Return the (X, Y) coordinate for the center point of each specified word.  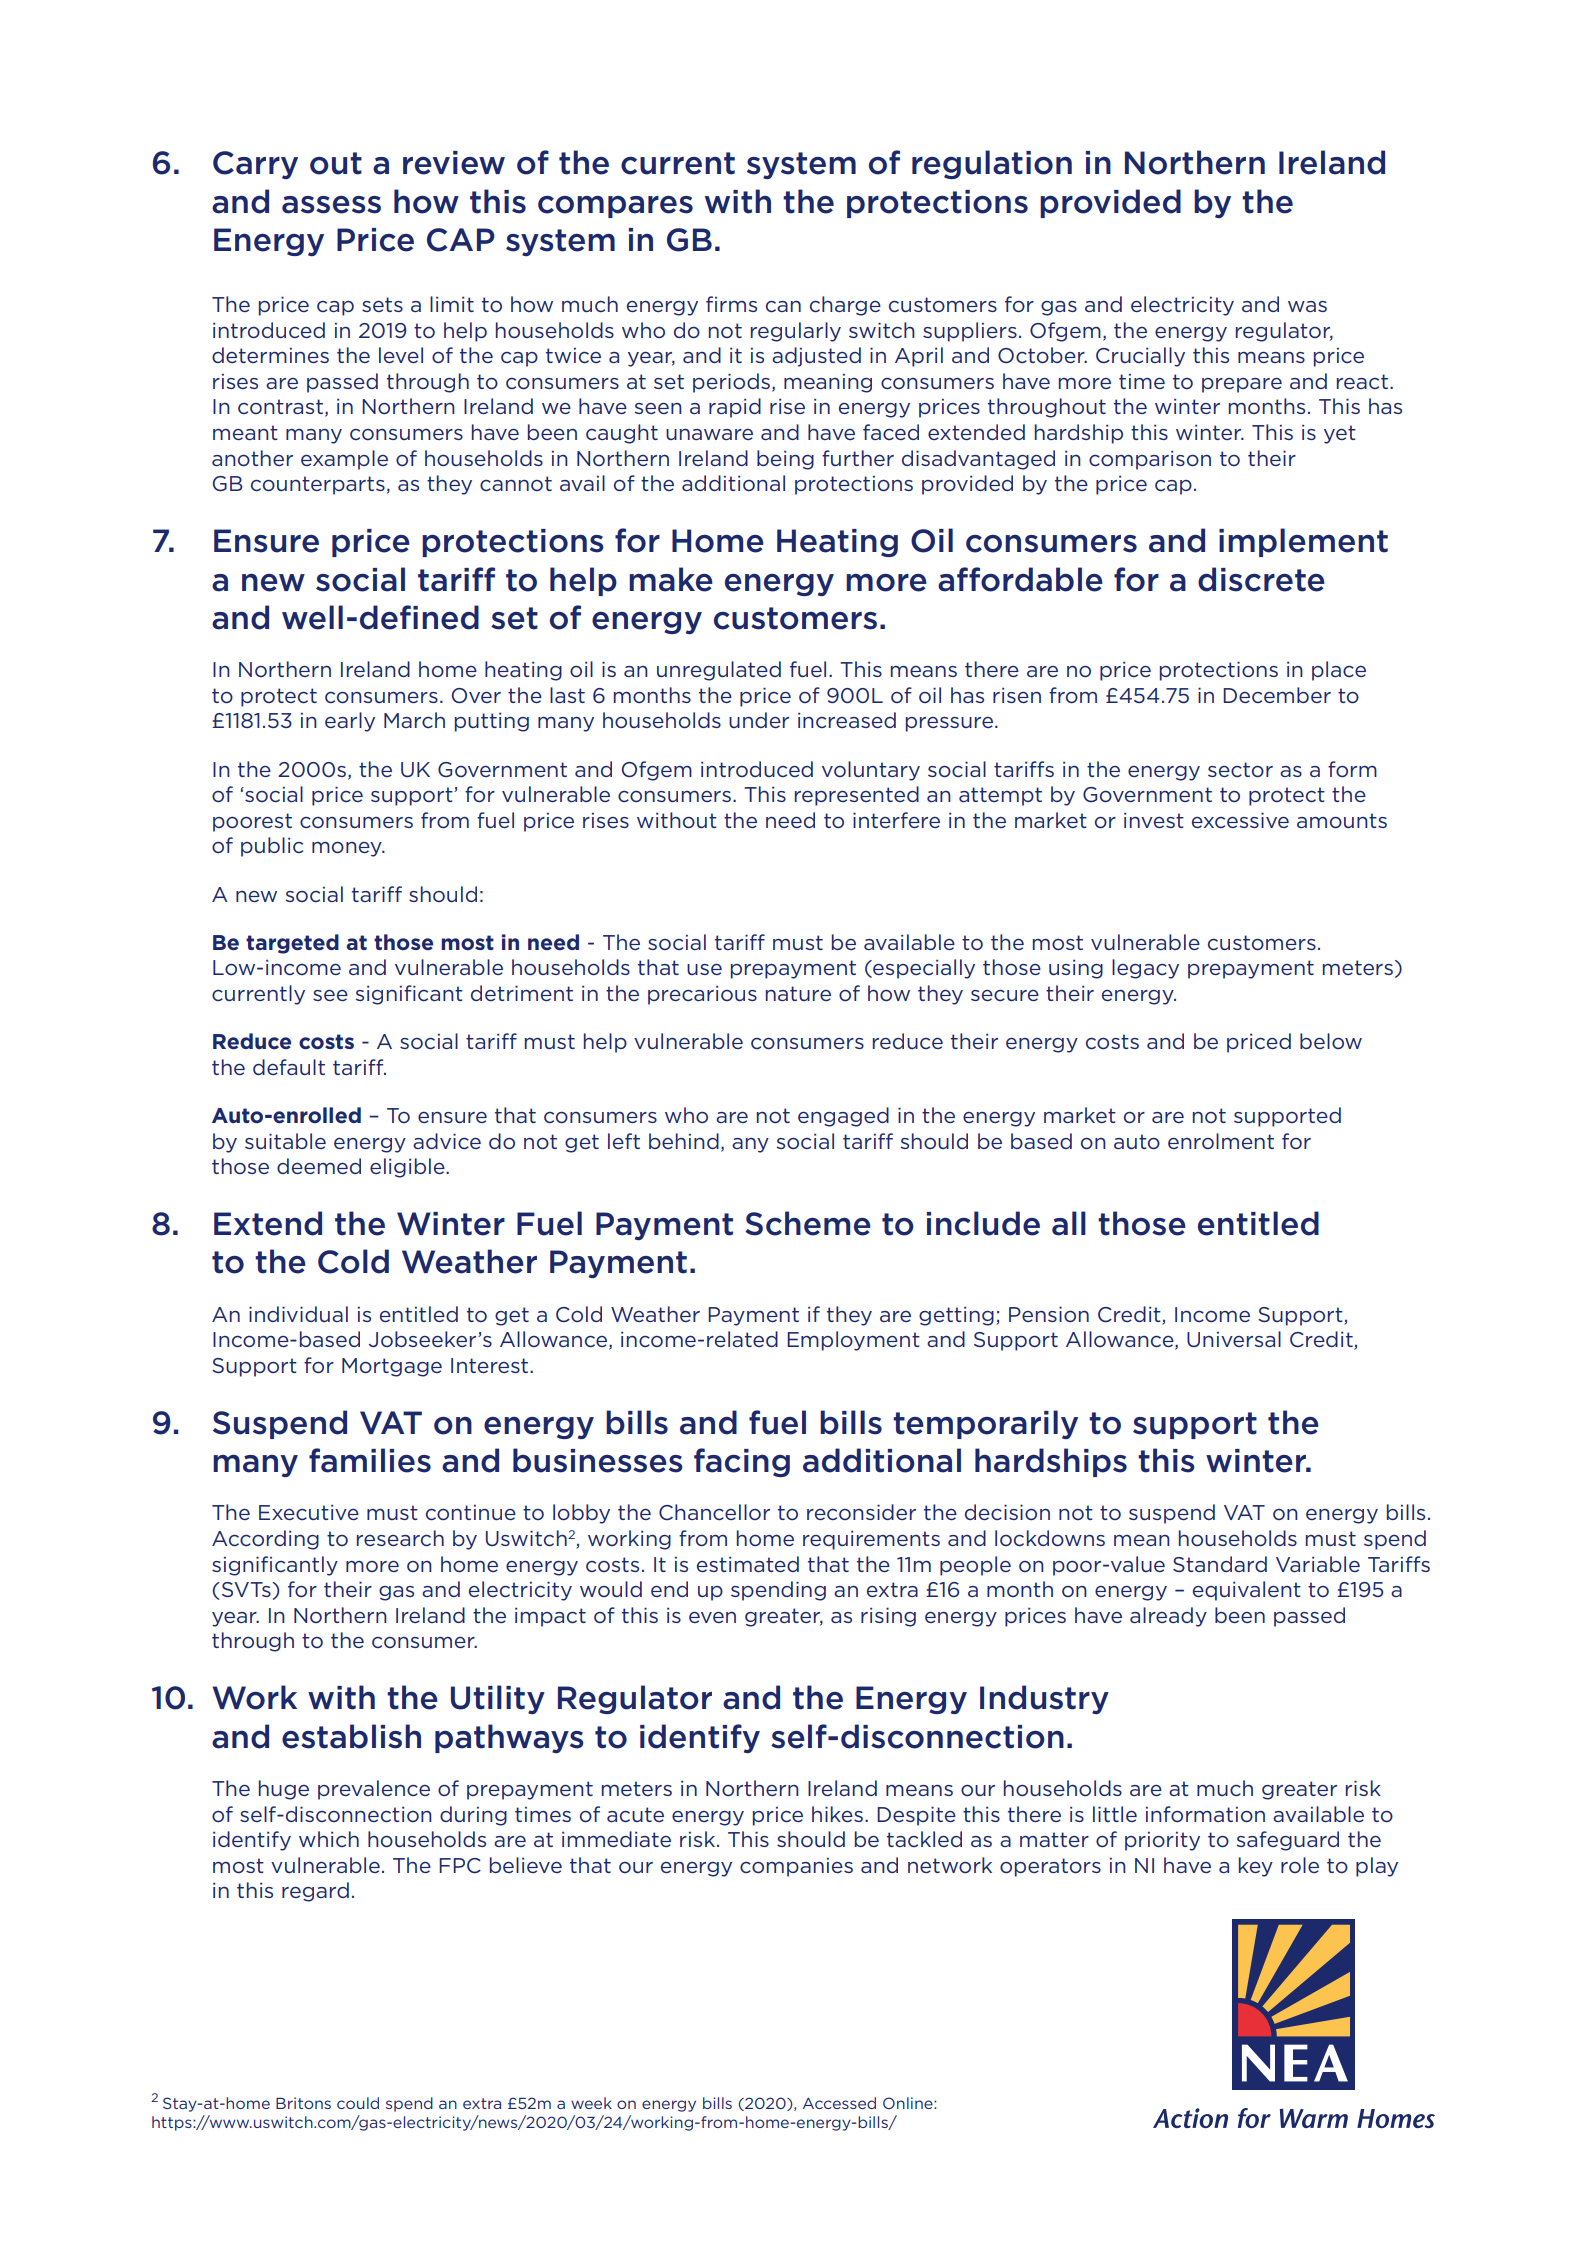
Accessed (839, 2103)
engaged (843, 1117)
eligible (408, 1168)
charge (845, 306)
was (1307, 306)
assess (331, 205)
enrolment (1221, 1141)
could (358, 2103)
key (1256, 1867)
